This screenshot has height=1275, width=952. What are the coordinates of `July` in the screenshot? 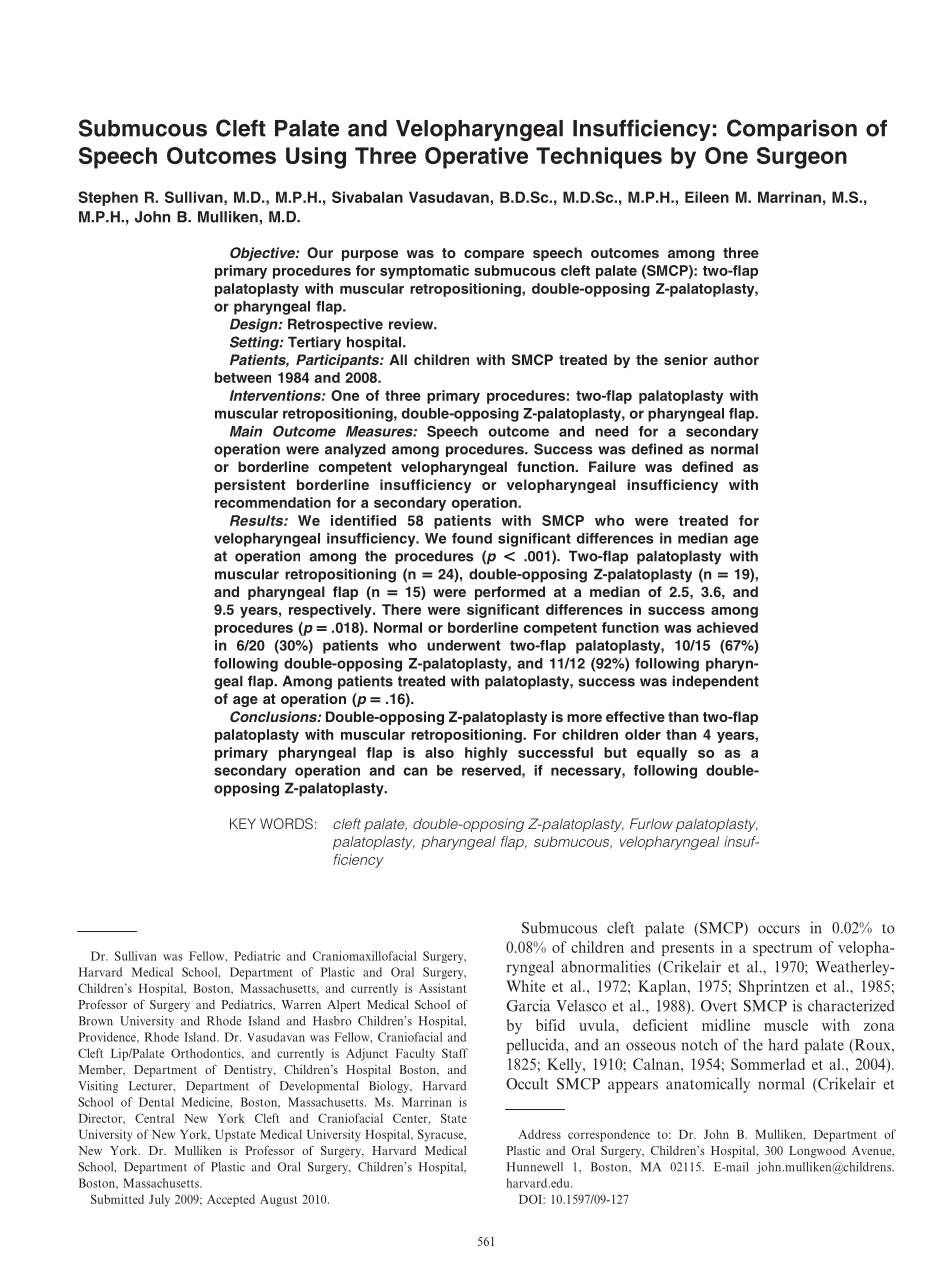 It's located at (159, 1200).
